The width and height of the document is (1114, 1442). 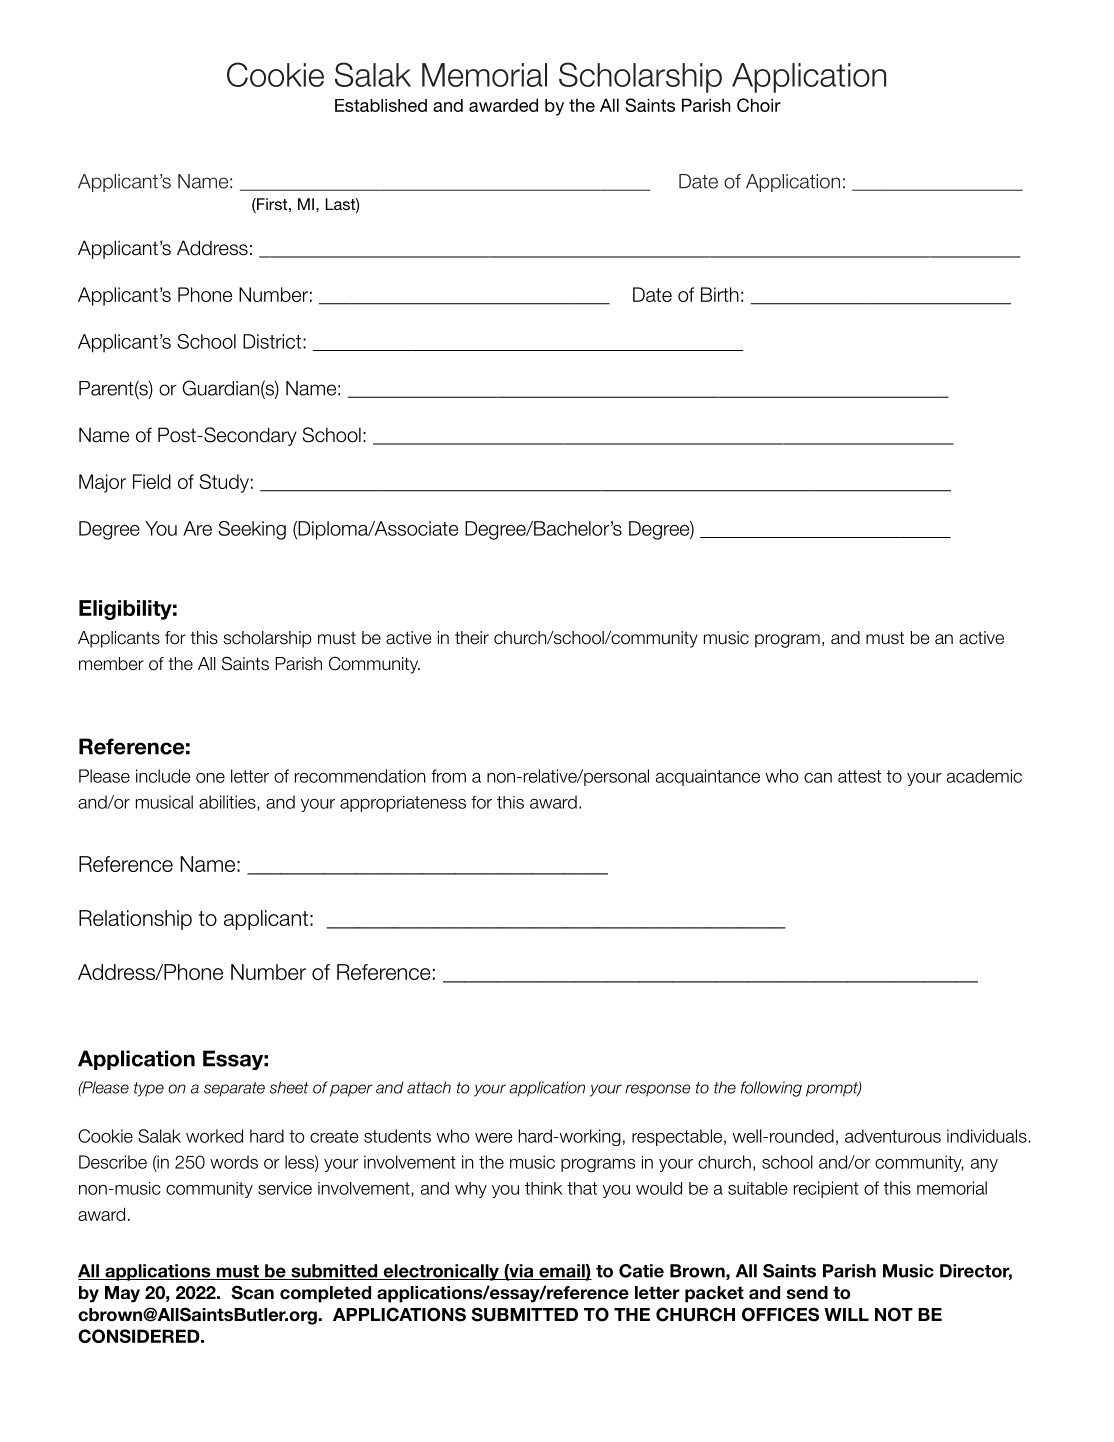 What do you see at coordinates (441, 1272) in the document?
I see `electronically` at bounding box center [441, 1272].
